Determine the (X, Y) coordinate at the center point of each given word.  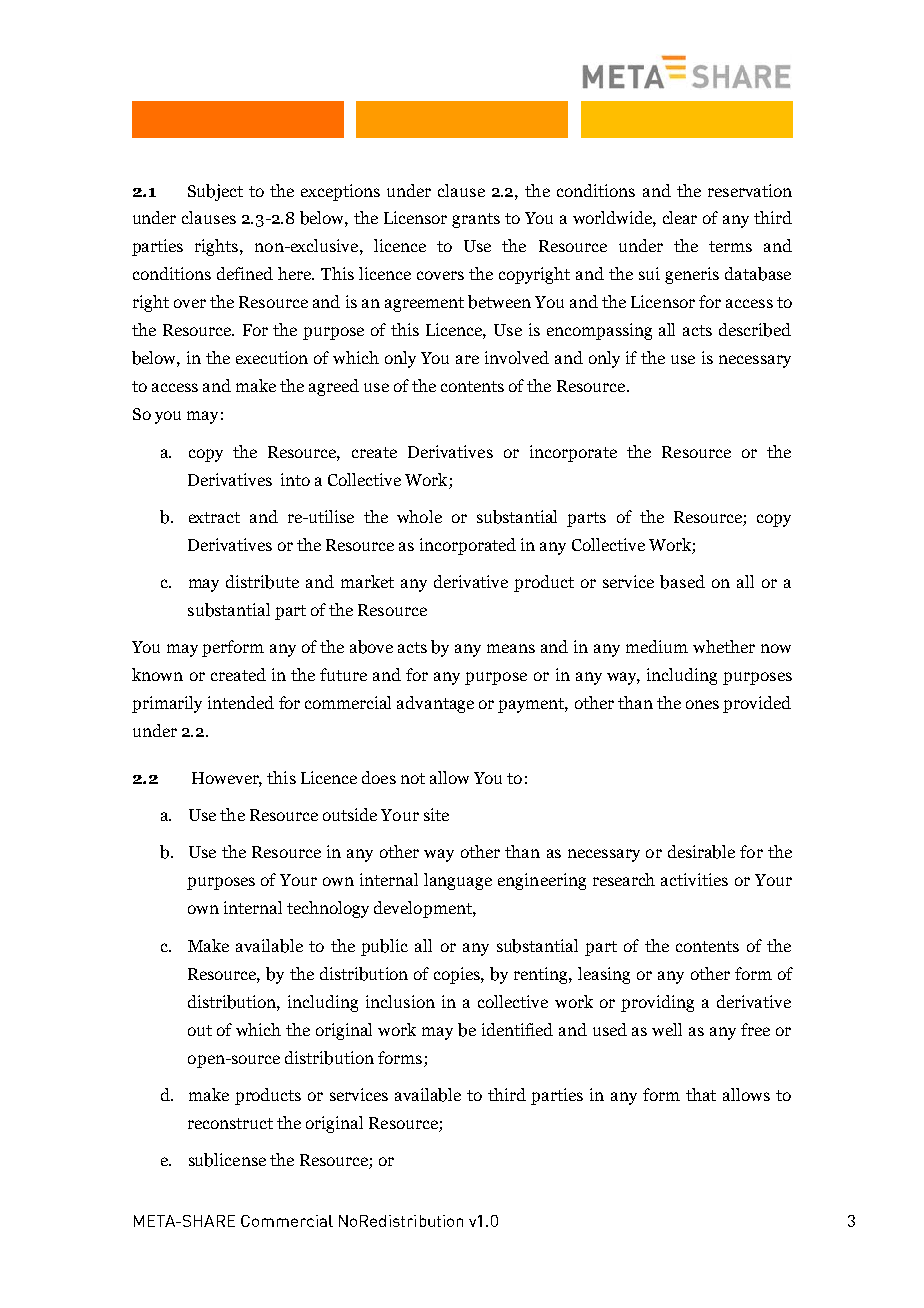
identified (517, 1029)
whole (419, 516)
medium (657, 646)
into (295, 479)
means (511, 648)
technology (328, 909)
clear (680, 217)
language (458, 881)
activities (694, 879)
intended (241, 702)
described (755, 330)
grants (476, 220)
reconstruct (230, 1123)
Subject (215, 192)
